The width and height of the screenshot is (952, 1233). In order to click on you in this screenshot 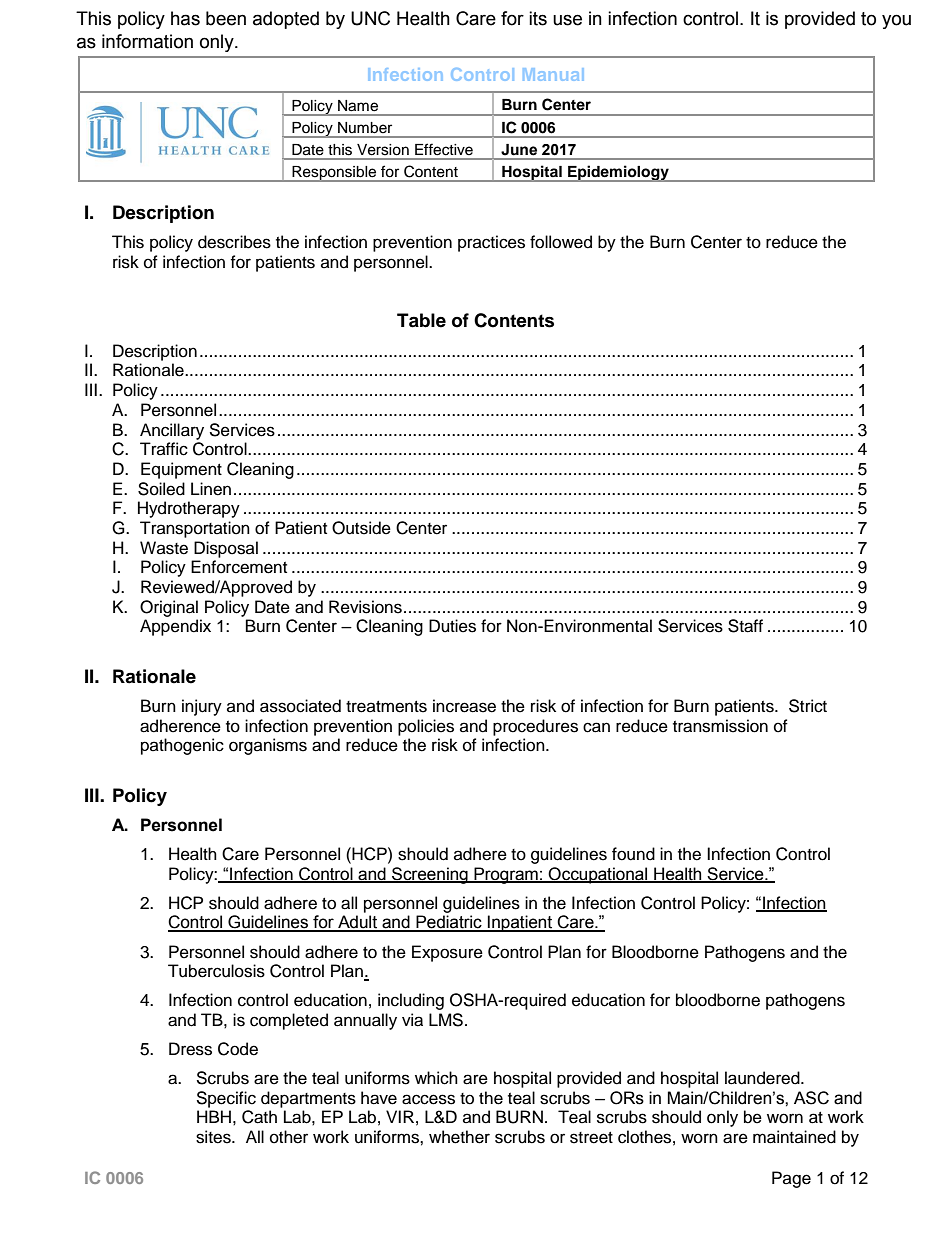, I will do `click(896, 21)`.
